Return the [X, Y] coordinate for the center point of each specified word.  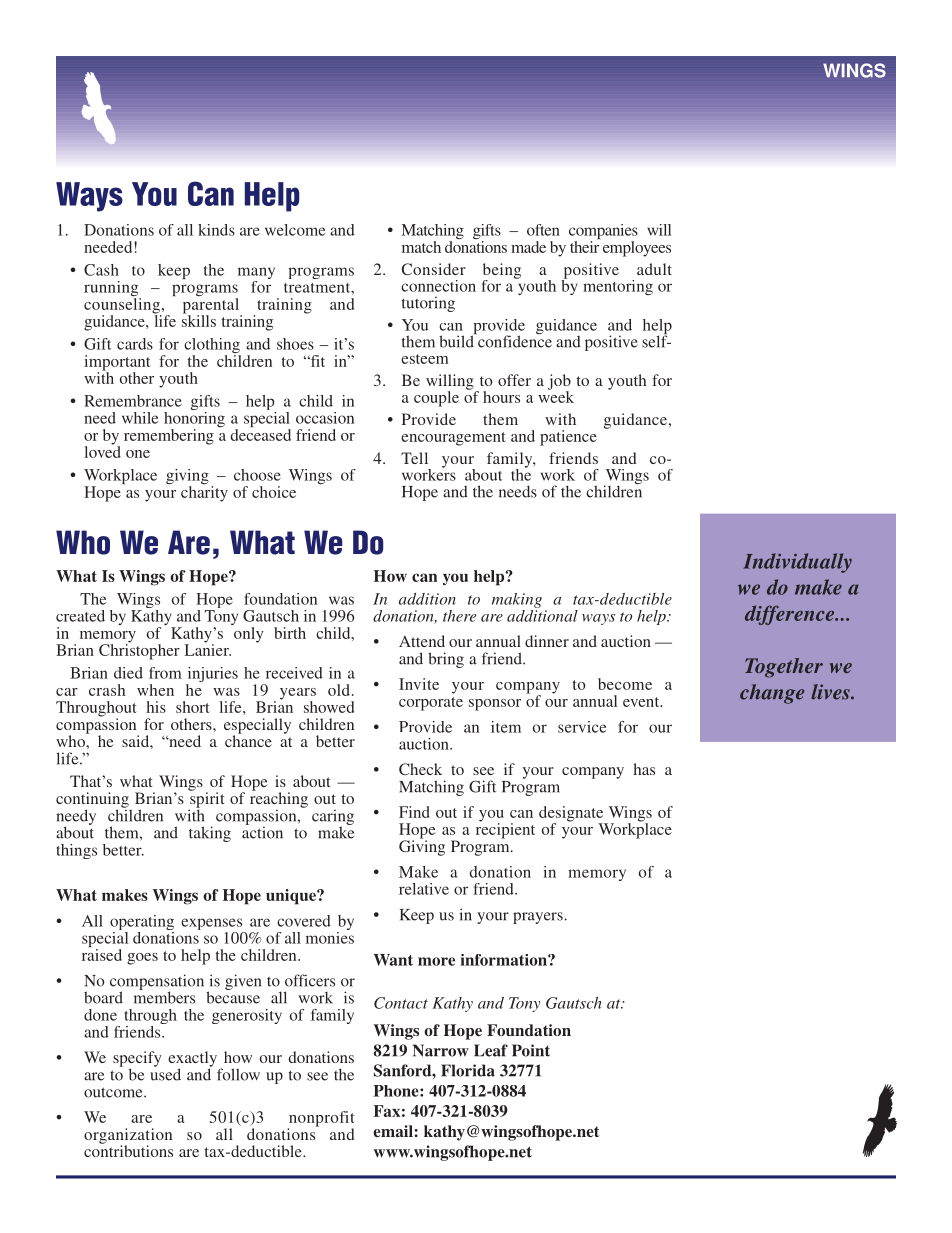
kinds [216, 230]
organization [128, 1137]
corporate [431, 704]
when [155, 690]
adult [654, 269]
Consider [434, 269]
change [772, 694]
